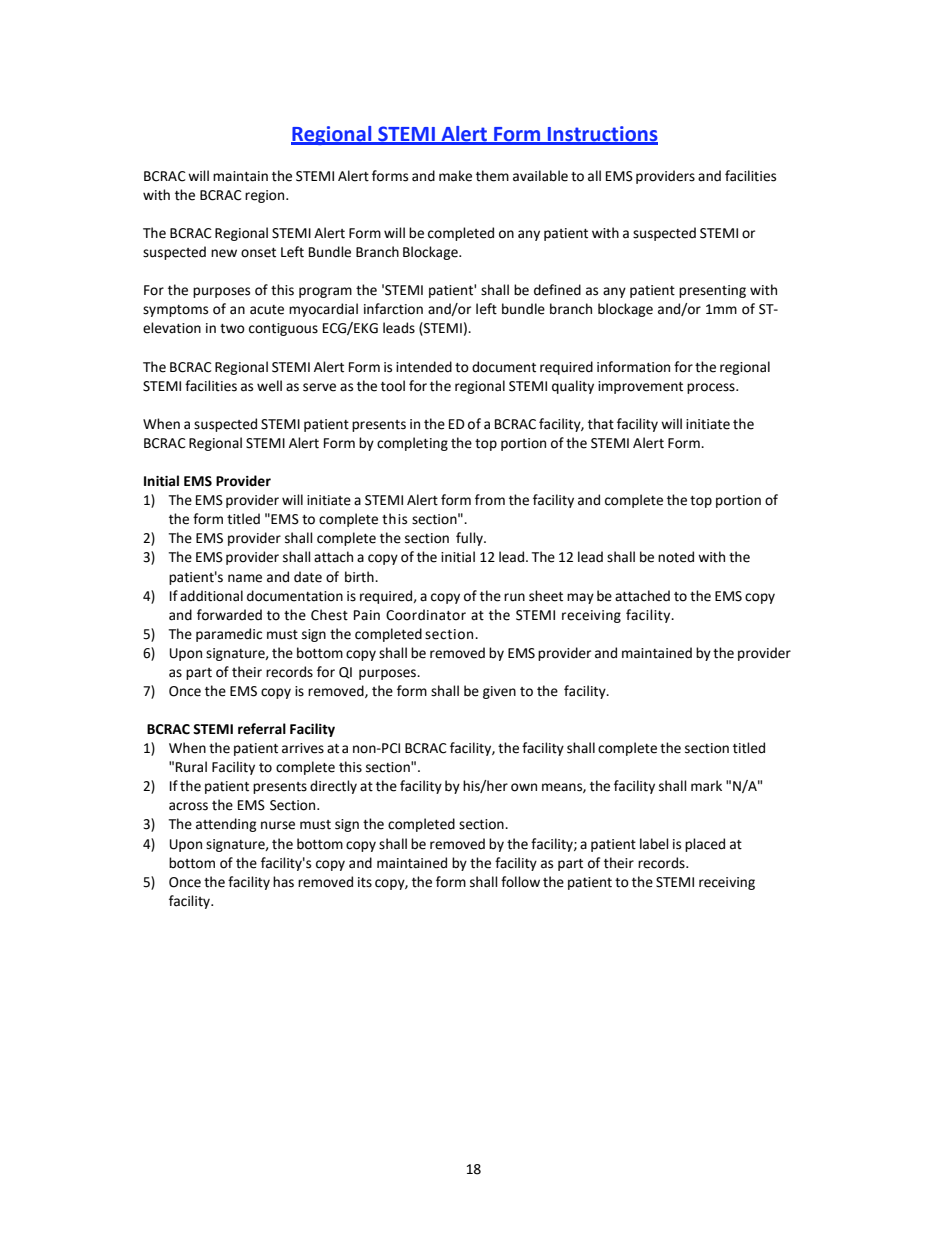 The width and height of the document is (952, 1233). I want to click on name, so click(245, 578).
